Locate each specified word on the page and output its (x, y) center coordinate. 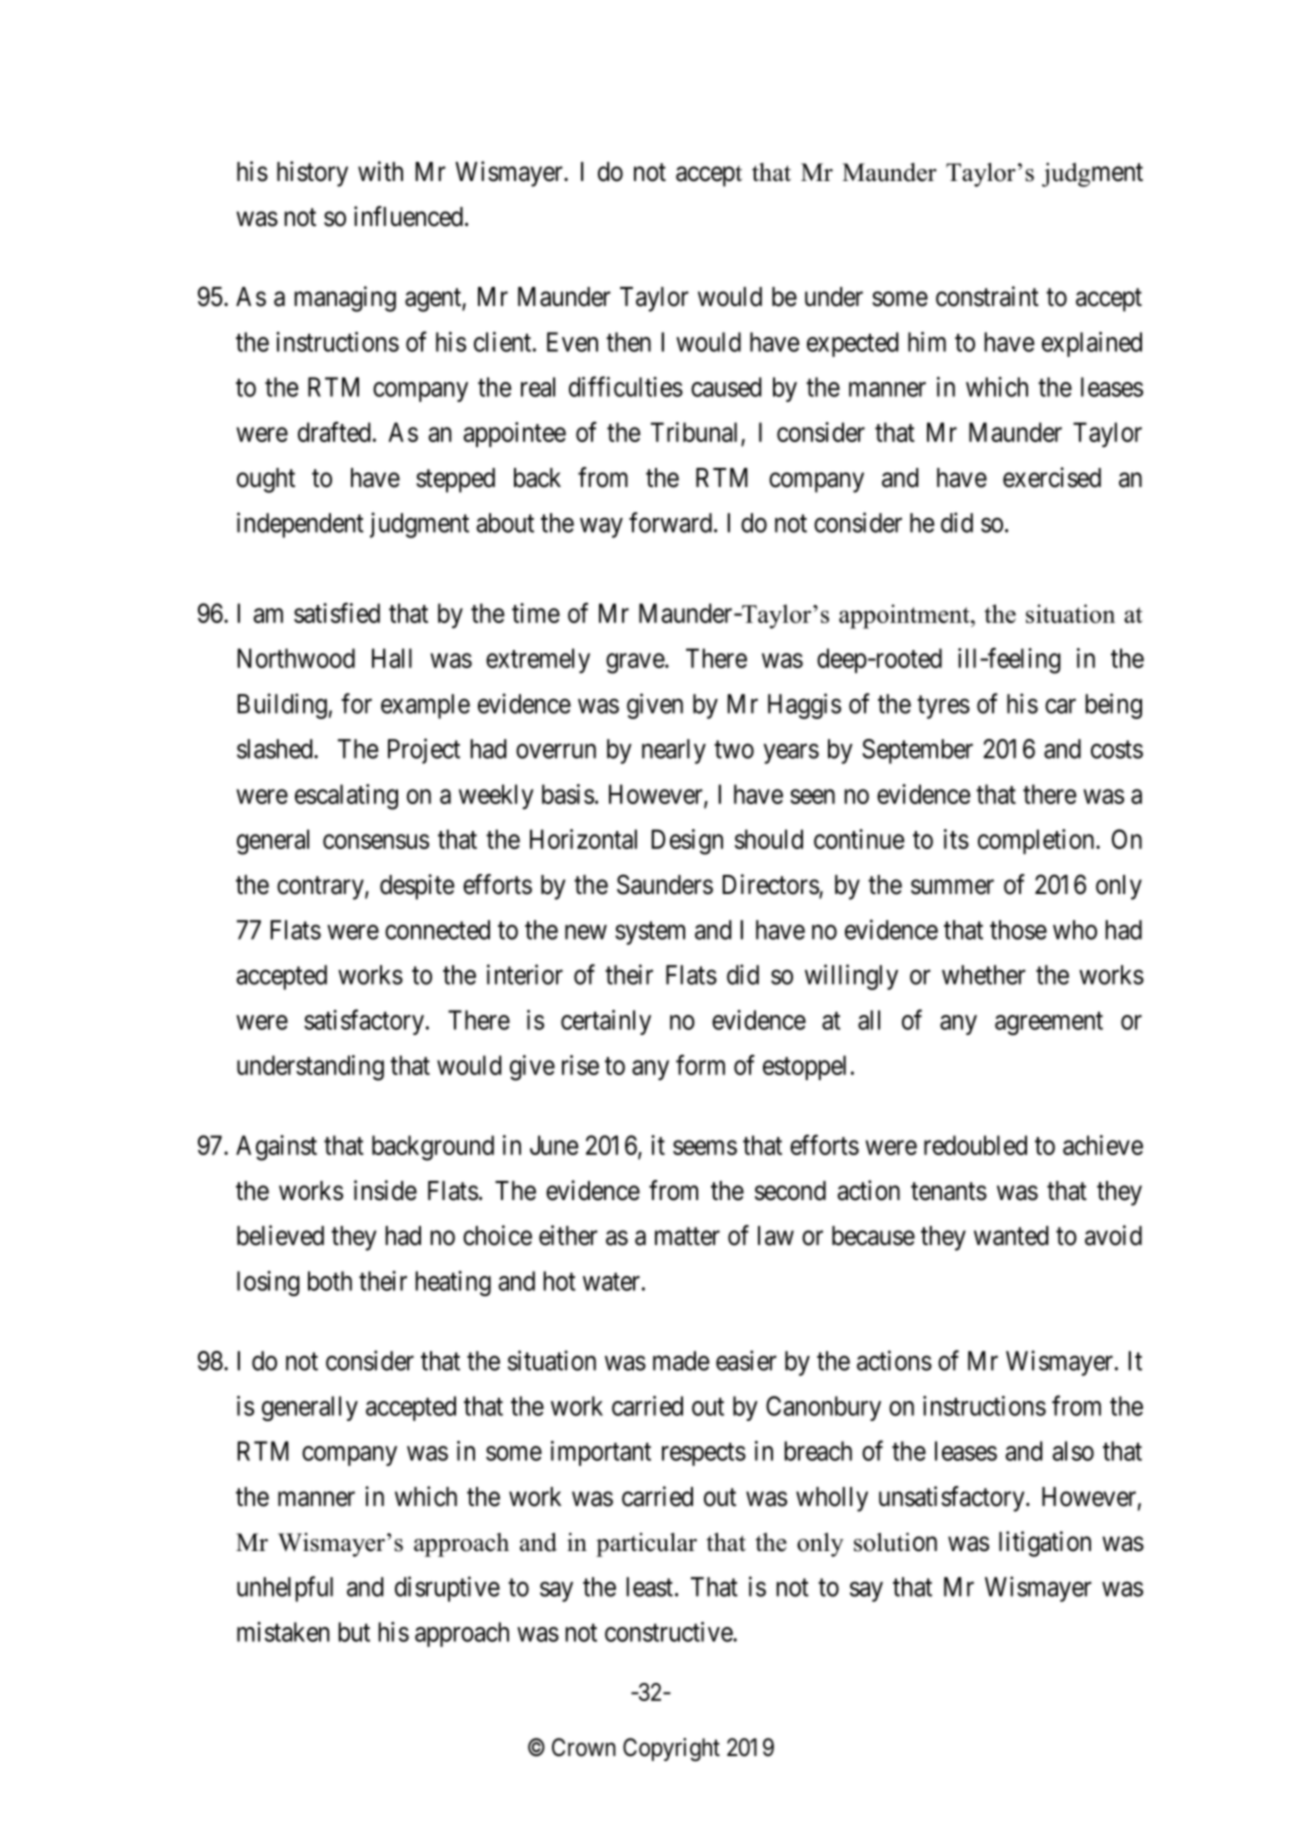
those (1018, 930)
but (354, 1632)
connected (437, 930)
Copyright (671, 1749)
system (650, 933)
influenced (410, 216)
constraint (987, 296)
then (628, 342)
